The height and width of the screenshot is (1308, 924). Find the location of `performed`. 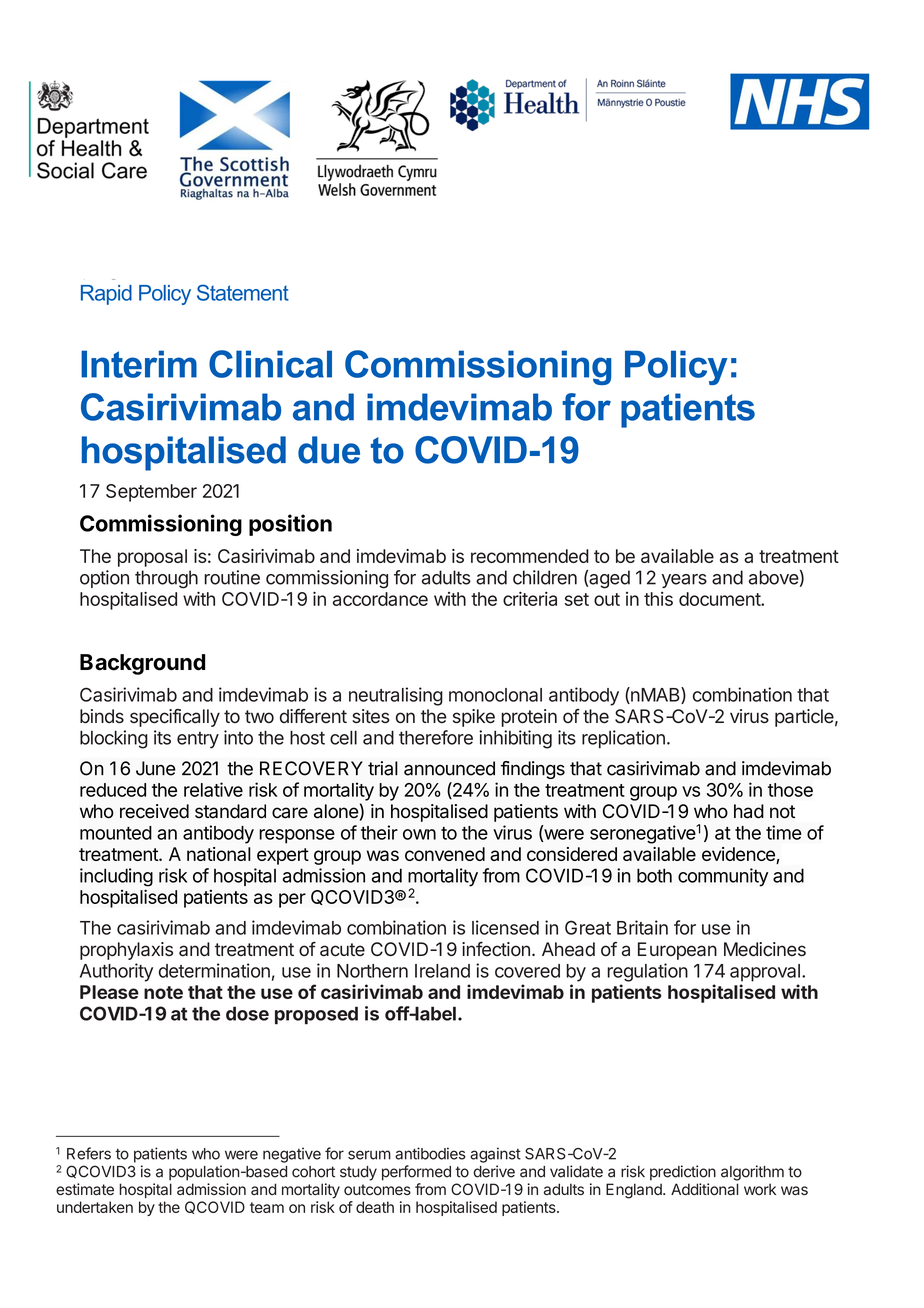

performed is located at coordinates (416, 1173).
